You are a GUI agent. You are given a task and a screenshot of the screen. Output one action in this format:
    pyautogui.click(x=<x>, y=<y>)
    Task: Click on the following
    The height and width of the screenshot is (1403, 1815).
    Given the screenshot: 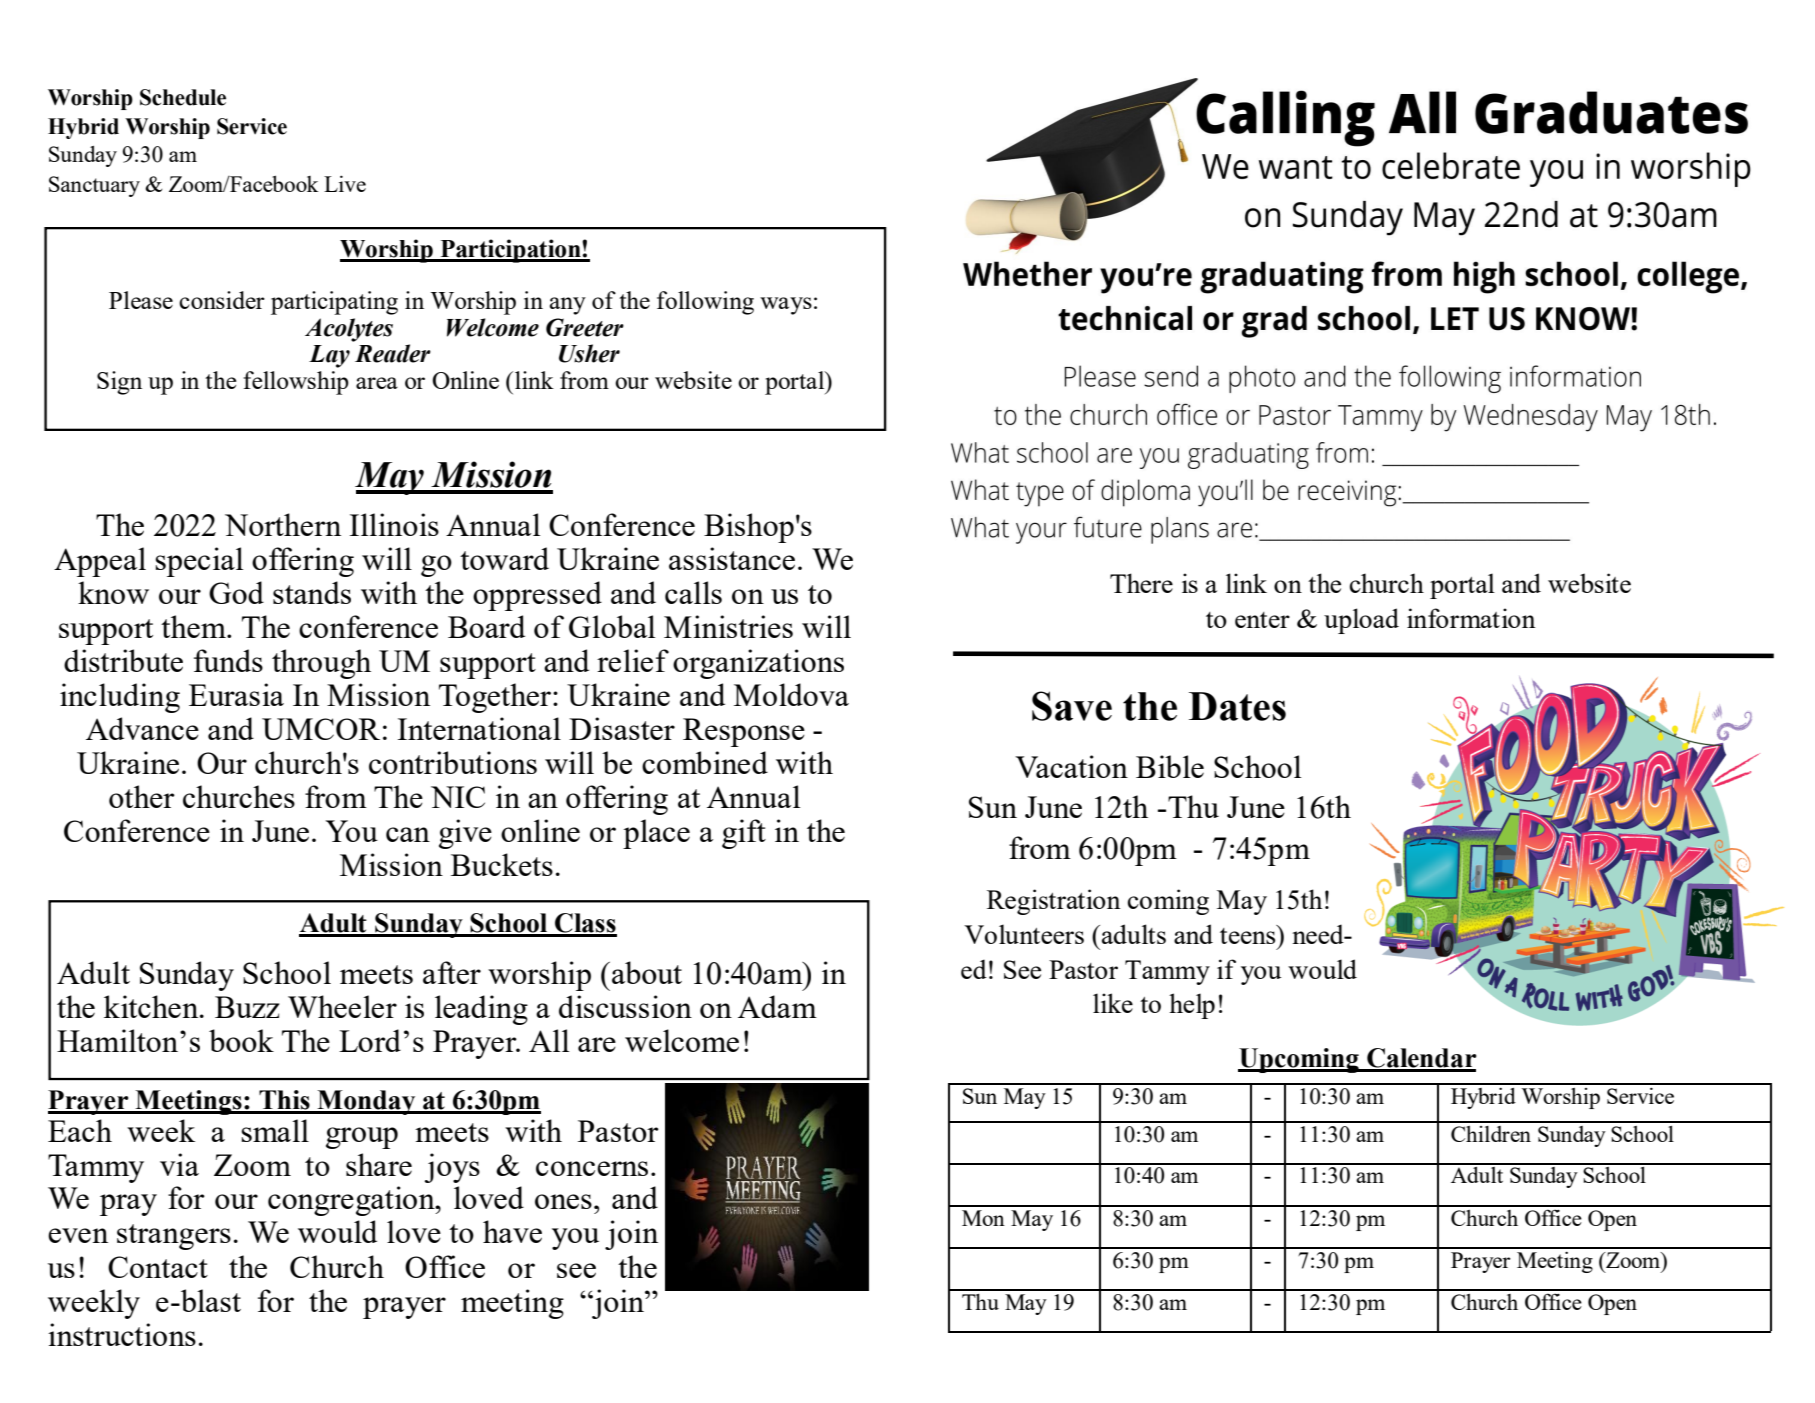 What is the action you would take?
    pyautogui.click(x=705, y=303)
